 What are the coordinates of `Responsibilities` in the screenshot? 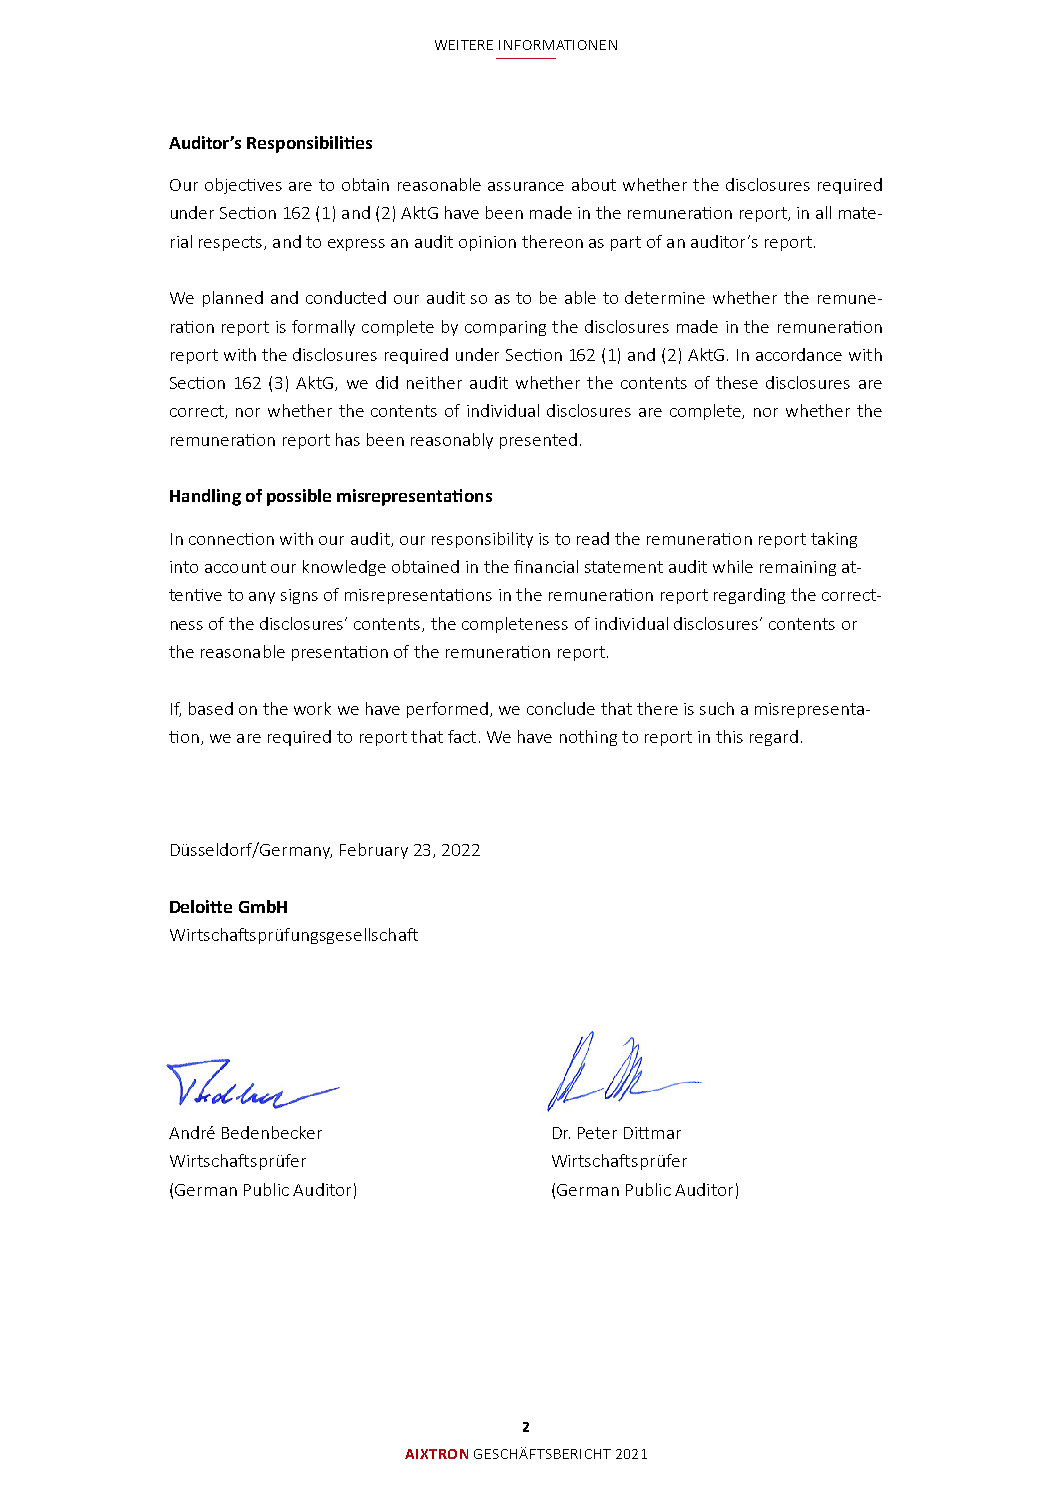 It's located at (309, 144).
